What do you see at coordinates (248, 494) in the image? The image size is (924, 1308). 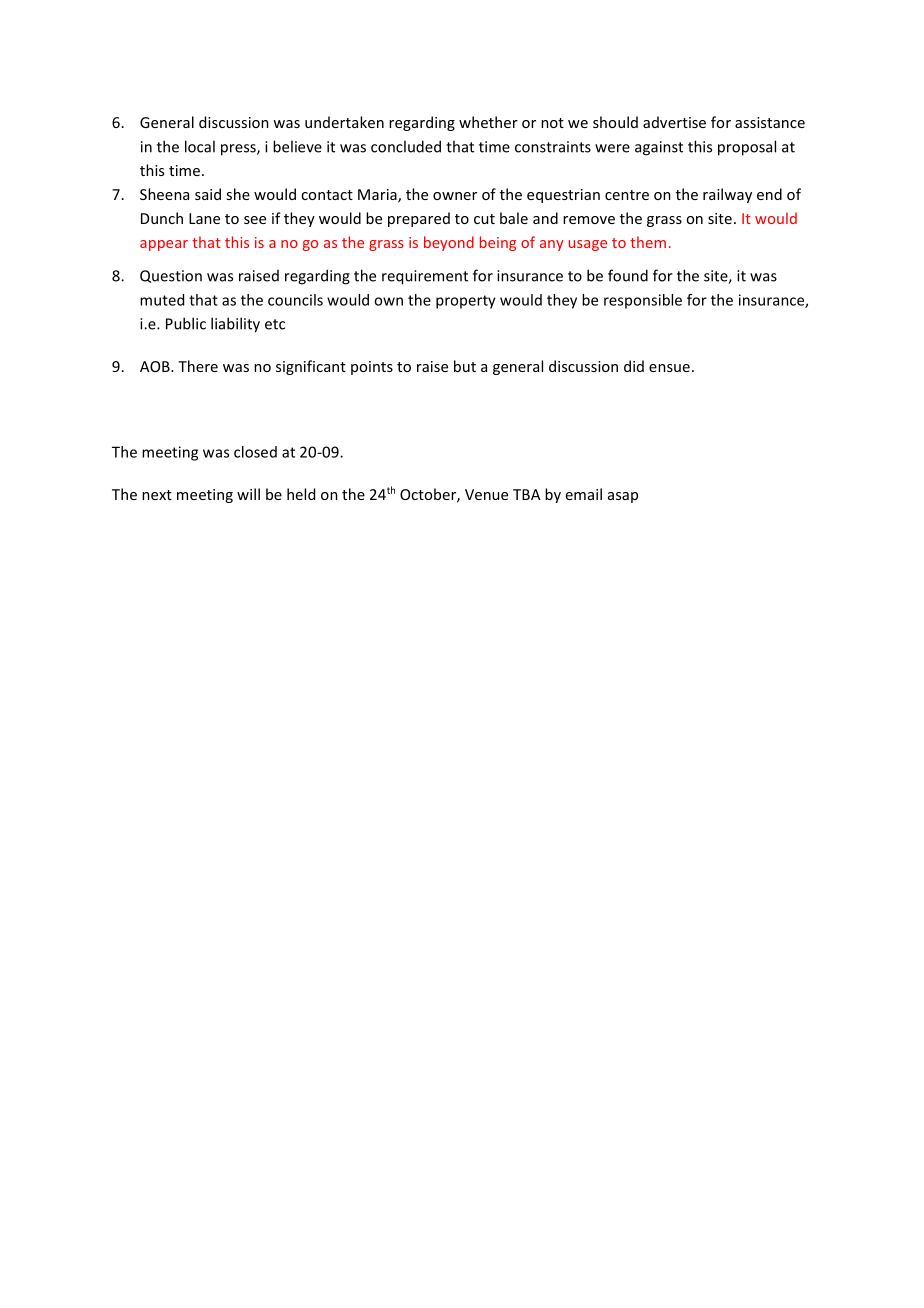 I see `will` at bounding box center [248, 494].
